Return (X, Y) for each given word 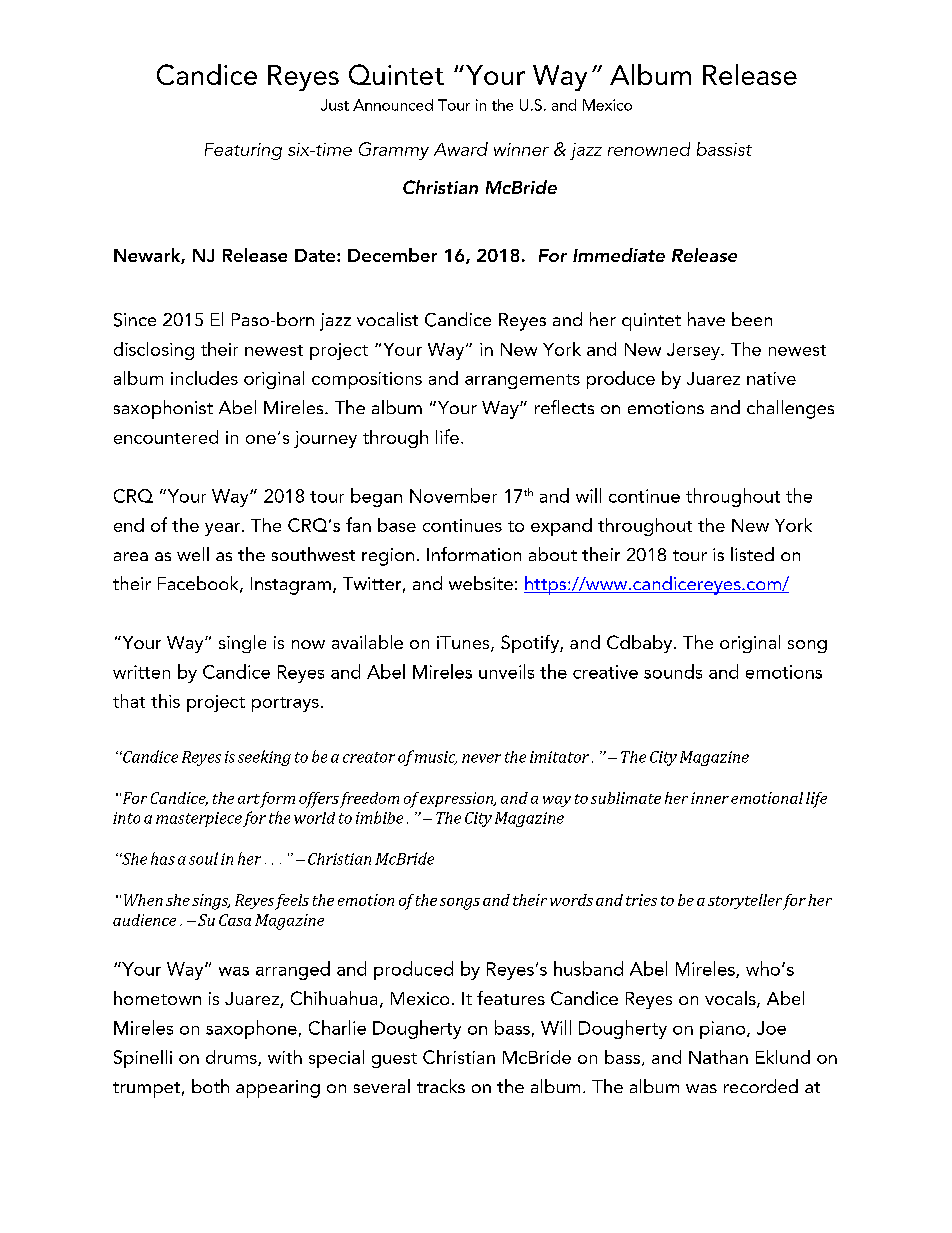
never (481, 758)
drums (232, 1058)
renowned (649, 149)
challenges (790, 409)
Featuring (243, 151)
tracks (441, 1086)
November (453, 495)
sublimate (626, 798)
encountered (166, 437)
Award (461, 149)
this (165, 701)
